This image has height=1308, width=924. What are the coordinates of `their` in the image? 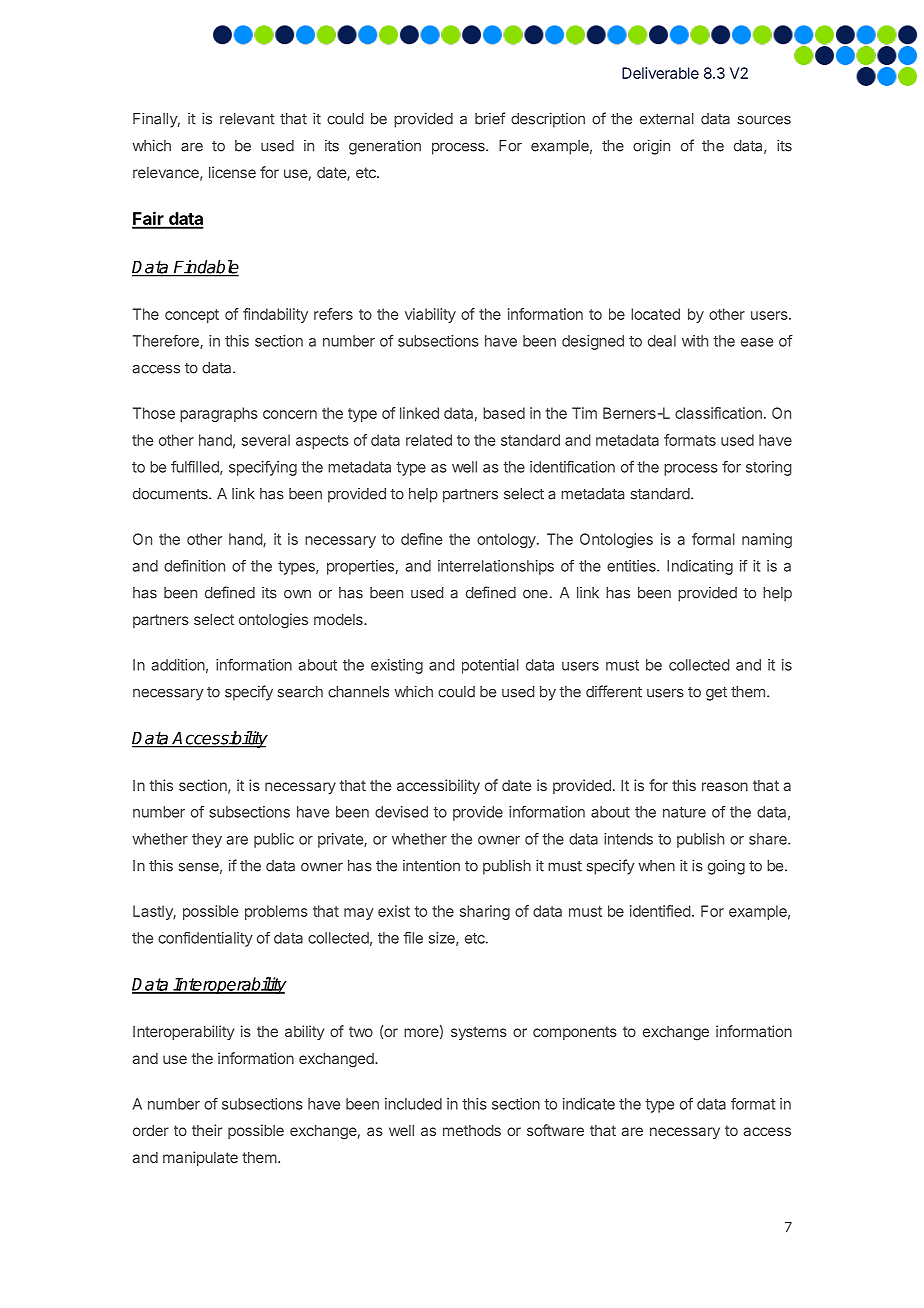 It's located at (207, 1130).
